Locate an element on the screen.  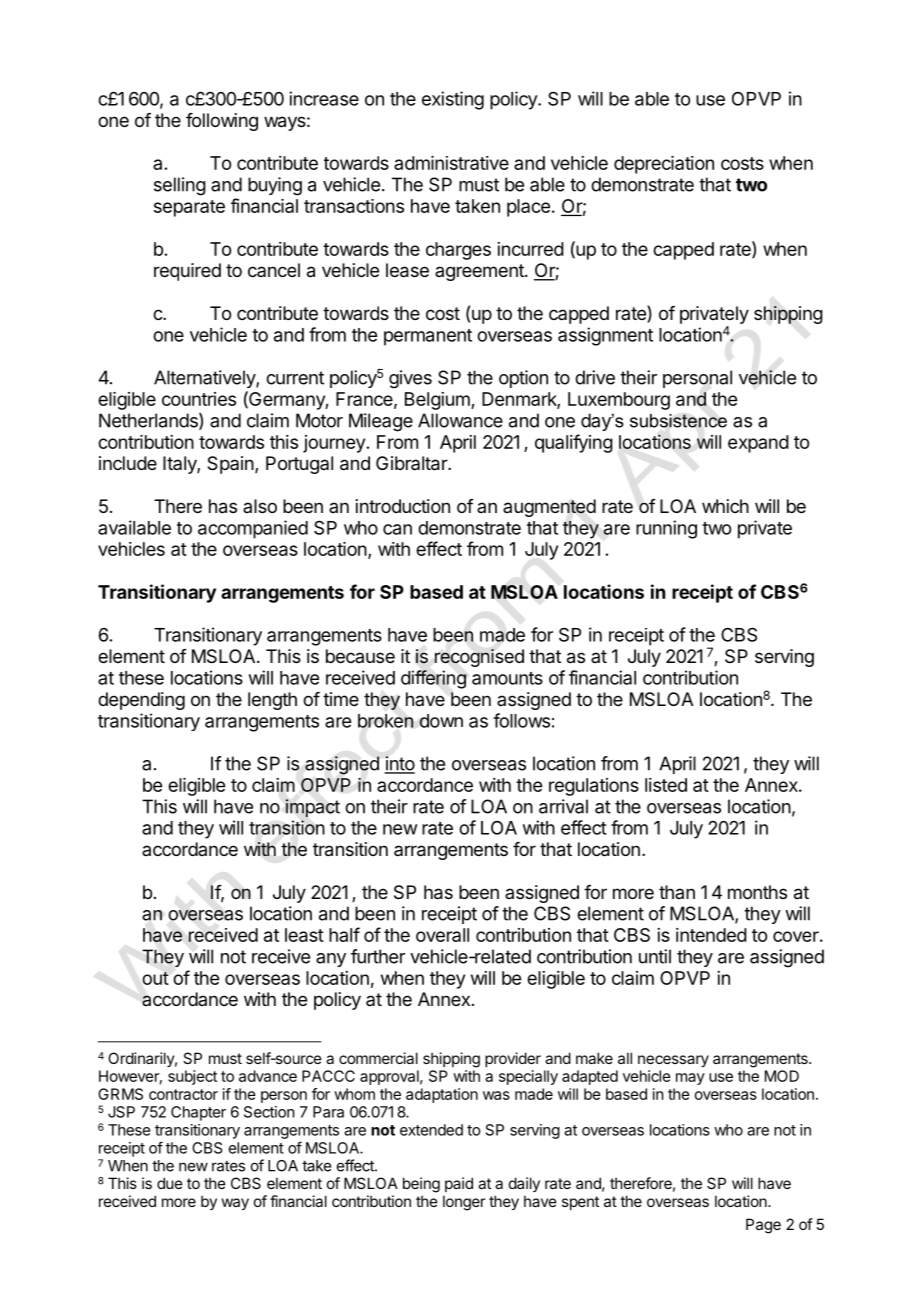
which is located at coordinates (725, 506).
